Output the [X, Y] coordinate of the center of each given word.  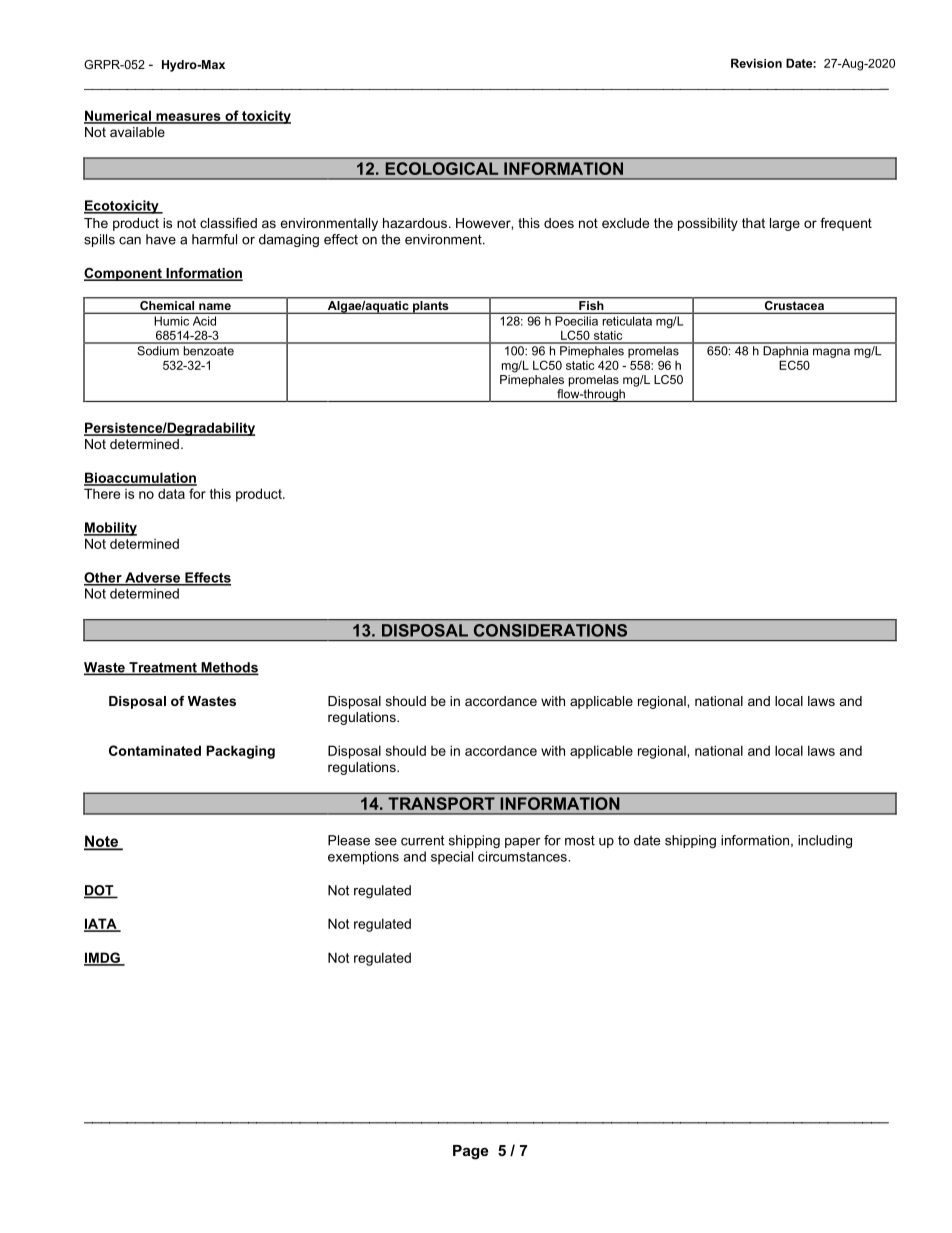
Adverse [153, 578]
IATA [101, 924]
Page [470, 1152]
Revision [756, 63]
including [825, 841]
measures [188, 118]
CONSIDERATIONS [550, 630]
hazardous [415, 223]
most [580, 840]
